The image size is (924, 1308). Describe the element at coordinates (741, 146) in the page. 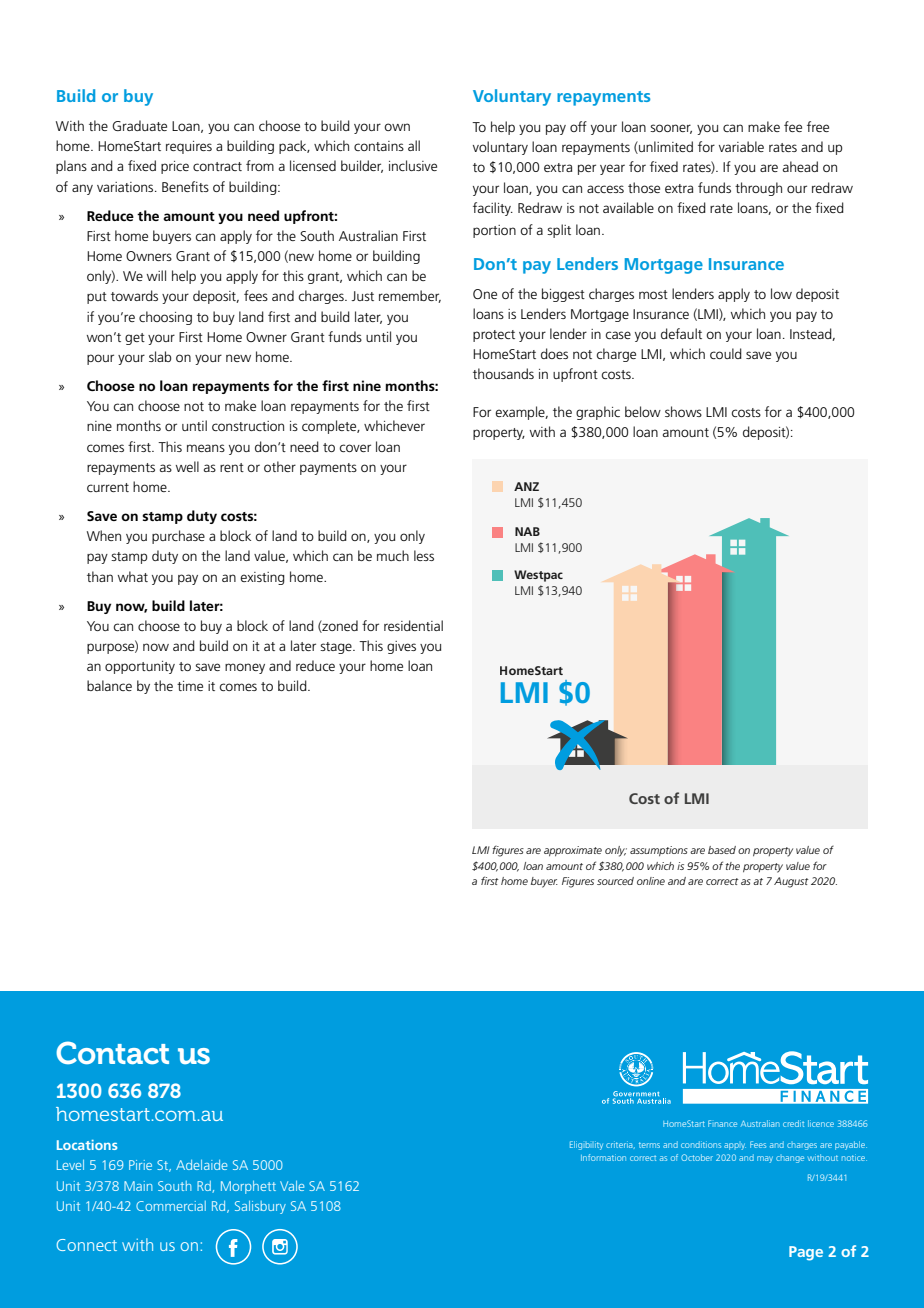

I see `variable` at that location.
